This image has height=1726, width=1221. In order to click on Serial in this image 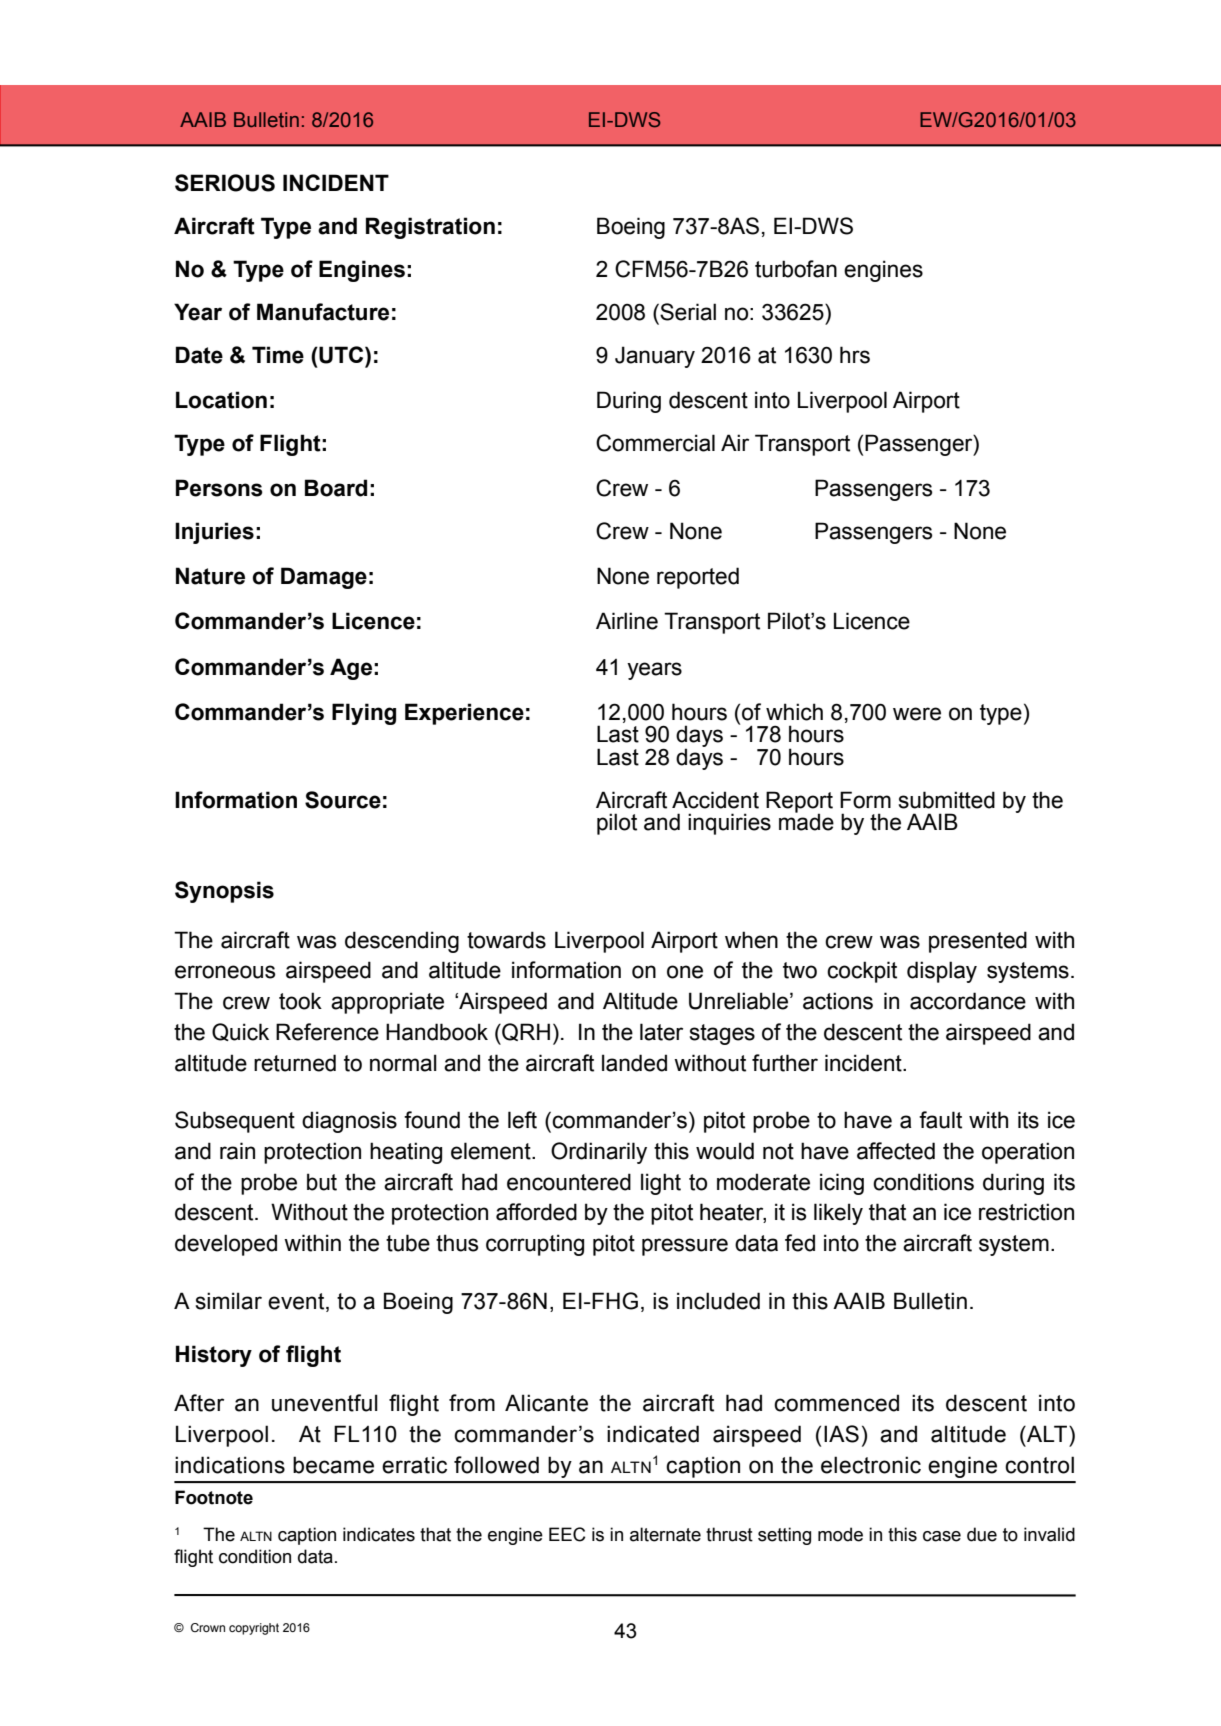, I will do `click(687, 312)`.
